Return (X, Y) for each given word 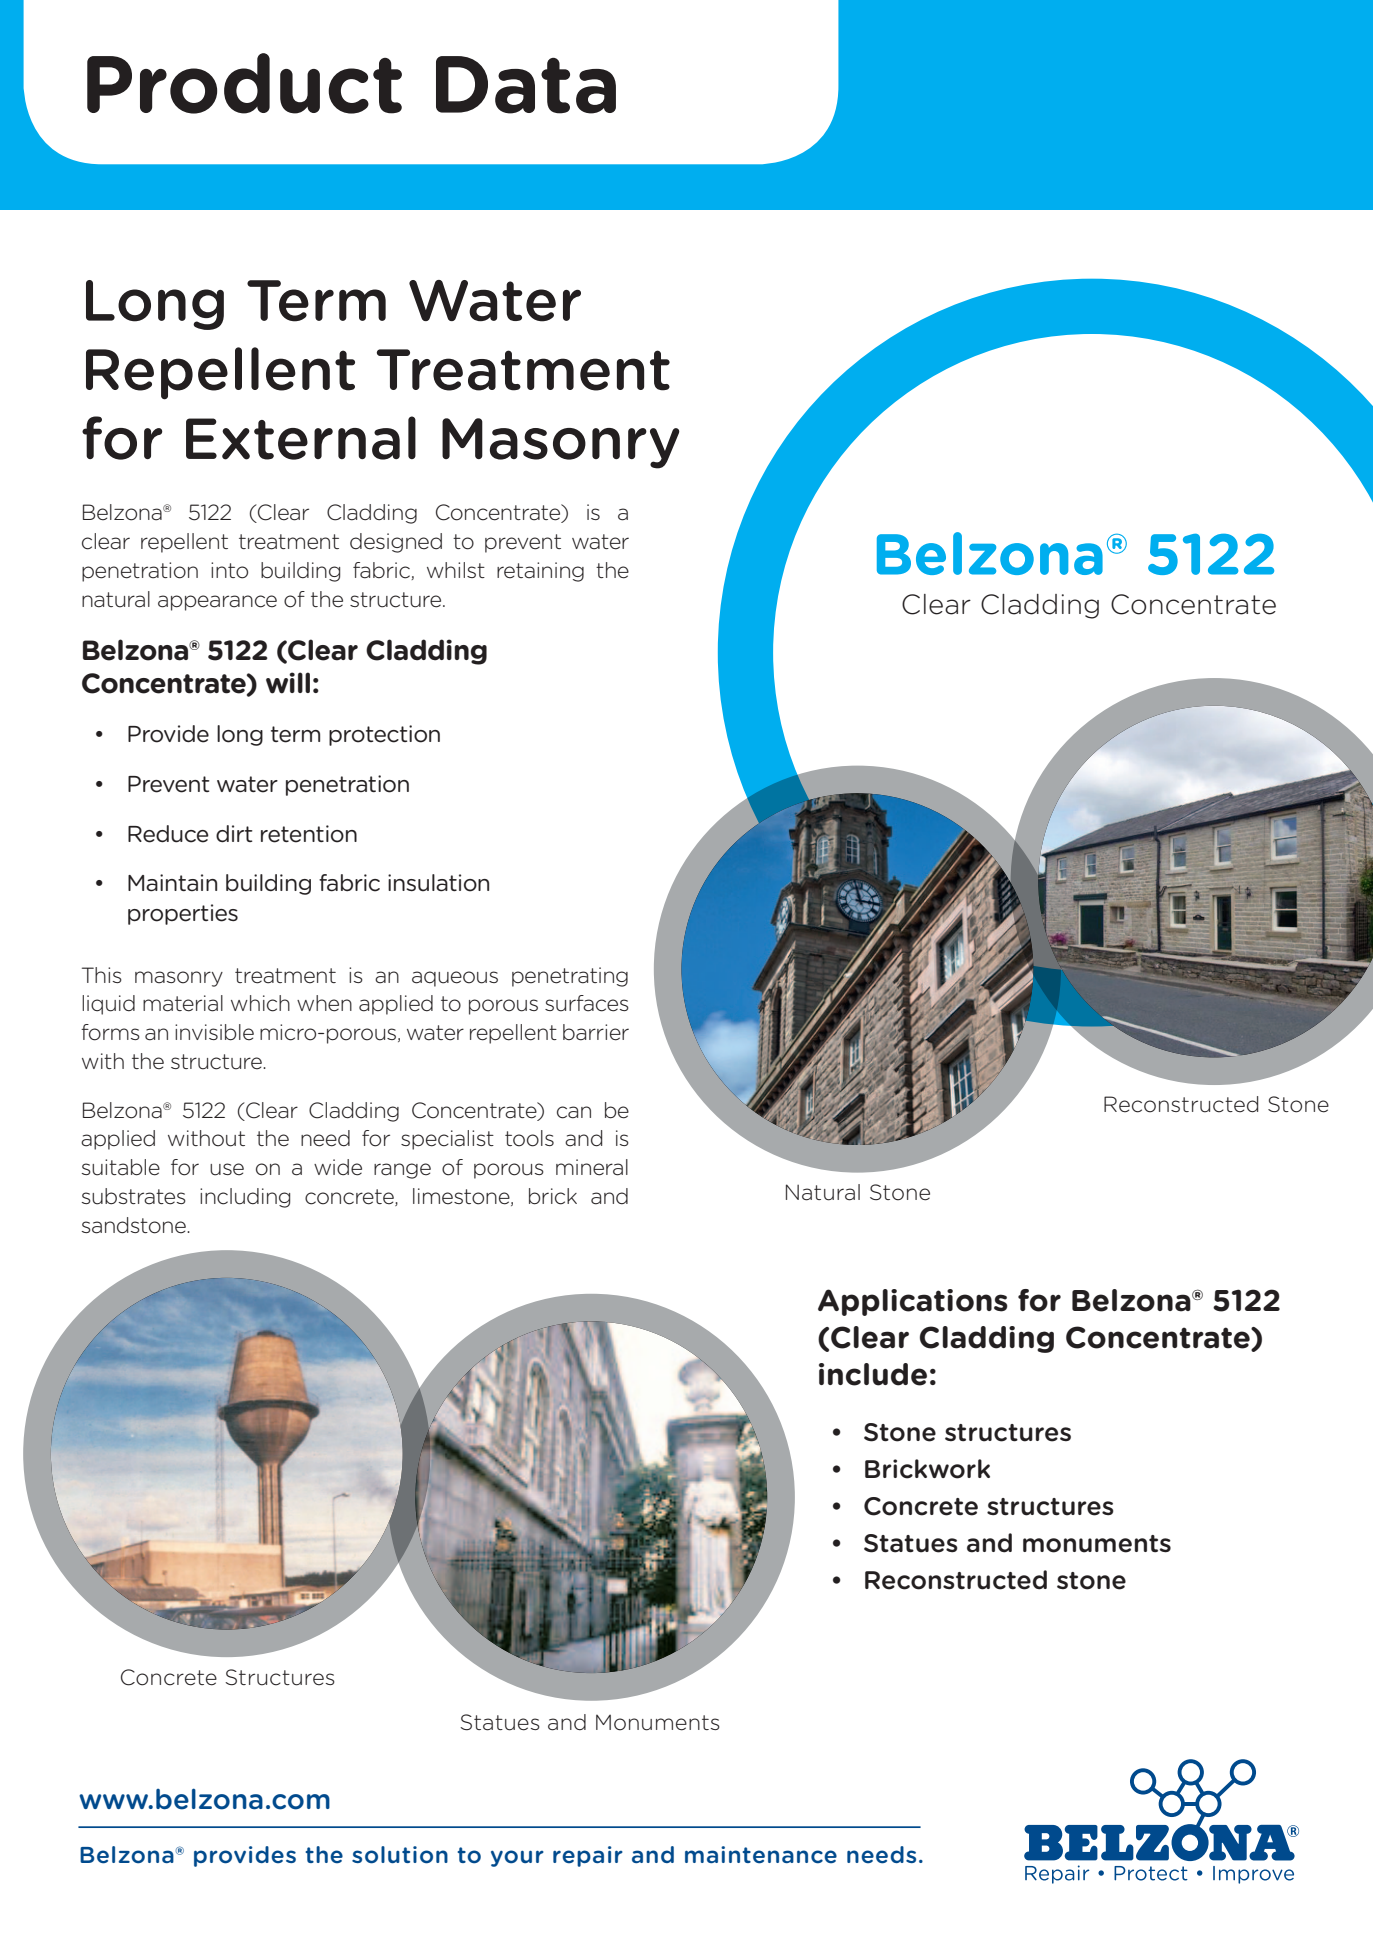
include (873, 1374)
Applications (913, 1302)
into (229, 570)
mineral (592, 1167)
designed (396, 543)
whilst (456, 570)
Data (526, 85)
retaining (540, 572)
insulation (438, 883)
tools (529, 1138)
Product (244, 83)
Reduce (168, 834)
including (245, 1198)
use (227, 1169)
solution (400, 1855)
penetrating (570, 977)
